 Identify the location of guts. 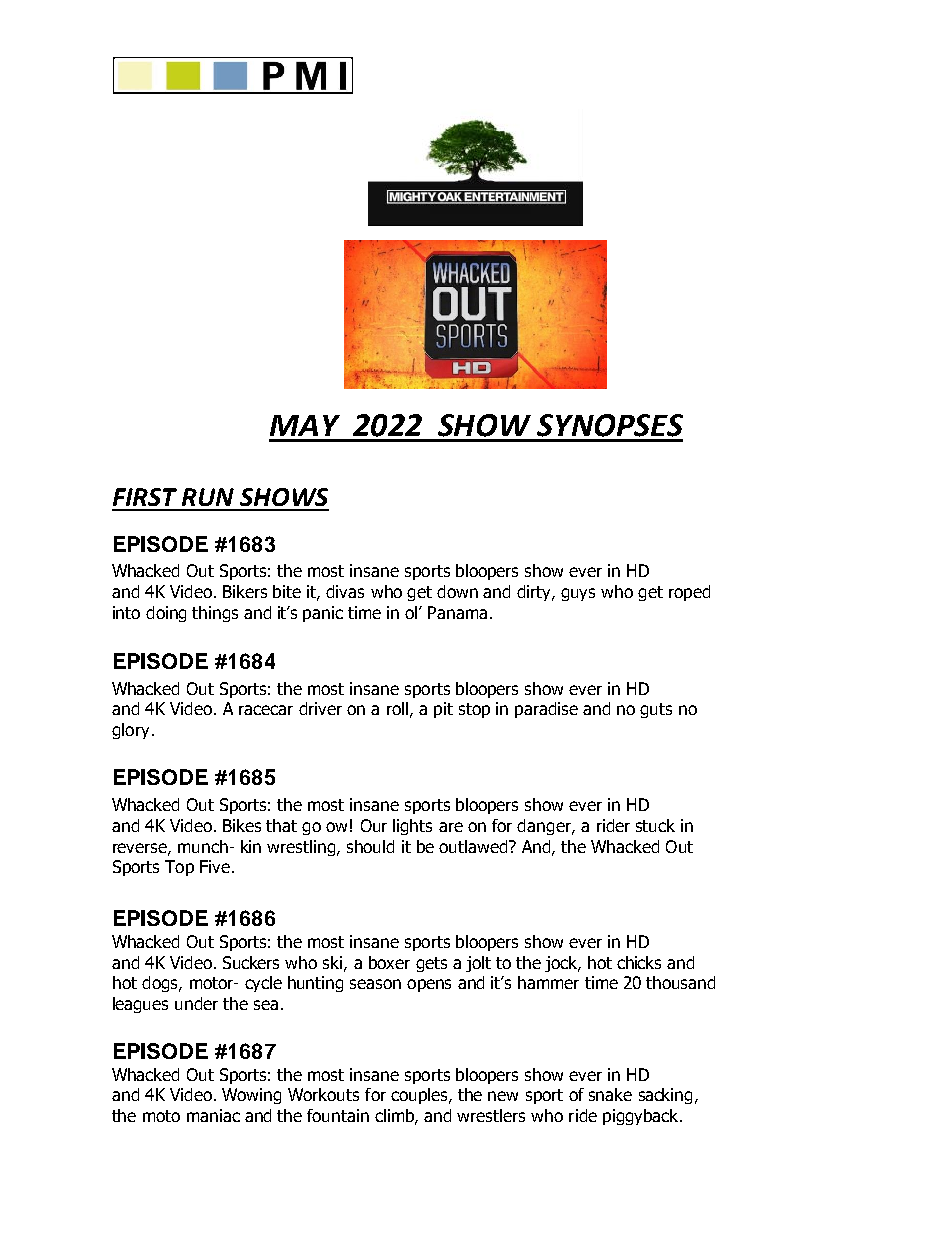
(656, 710).
